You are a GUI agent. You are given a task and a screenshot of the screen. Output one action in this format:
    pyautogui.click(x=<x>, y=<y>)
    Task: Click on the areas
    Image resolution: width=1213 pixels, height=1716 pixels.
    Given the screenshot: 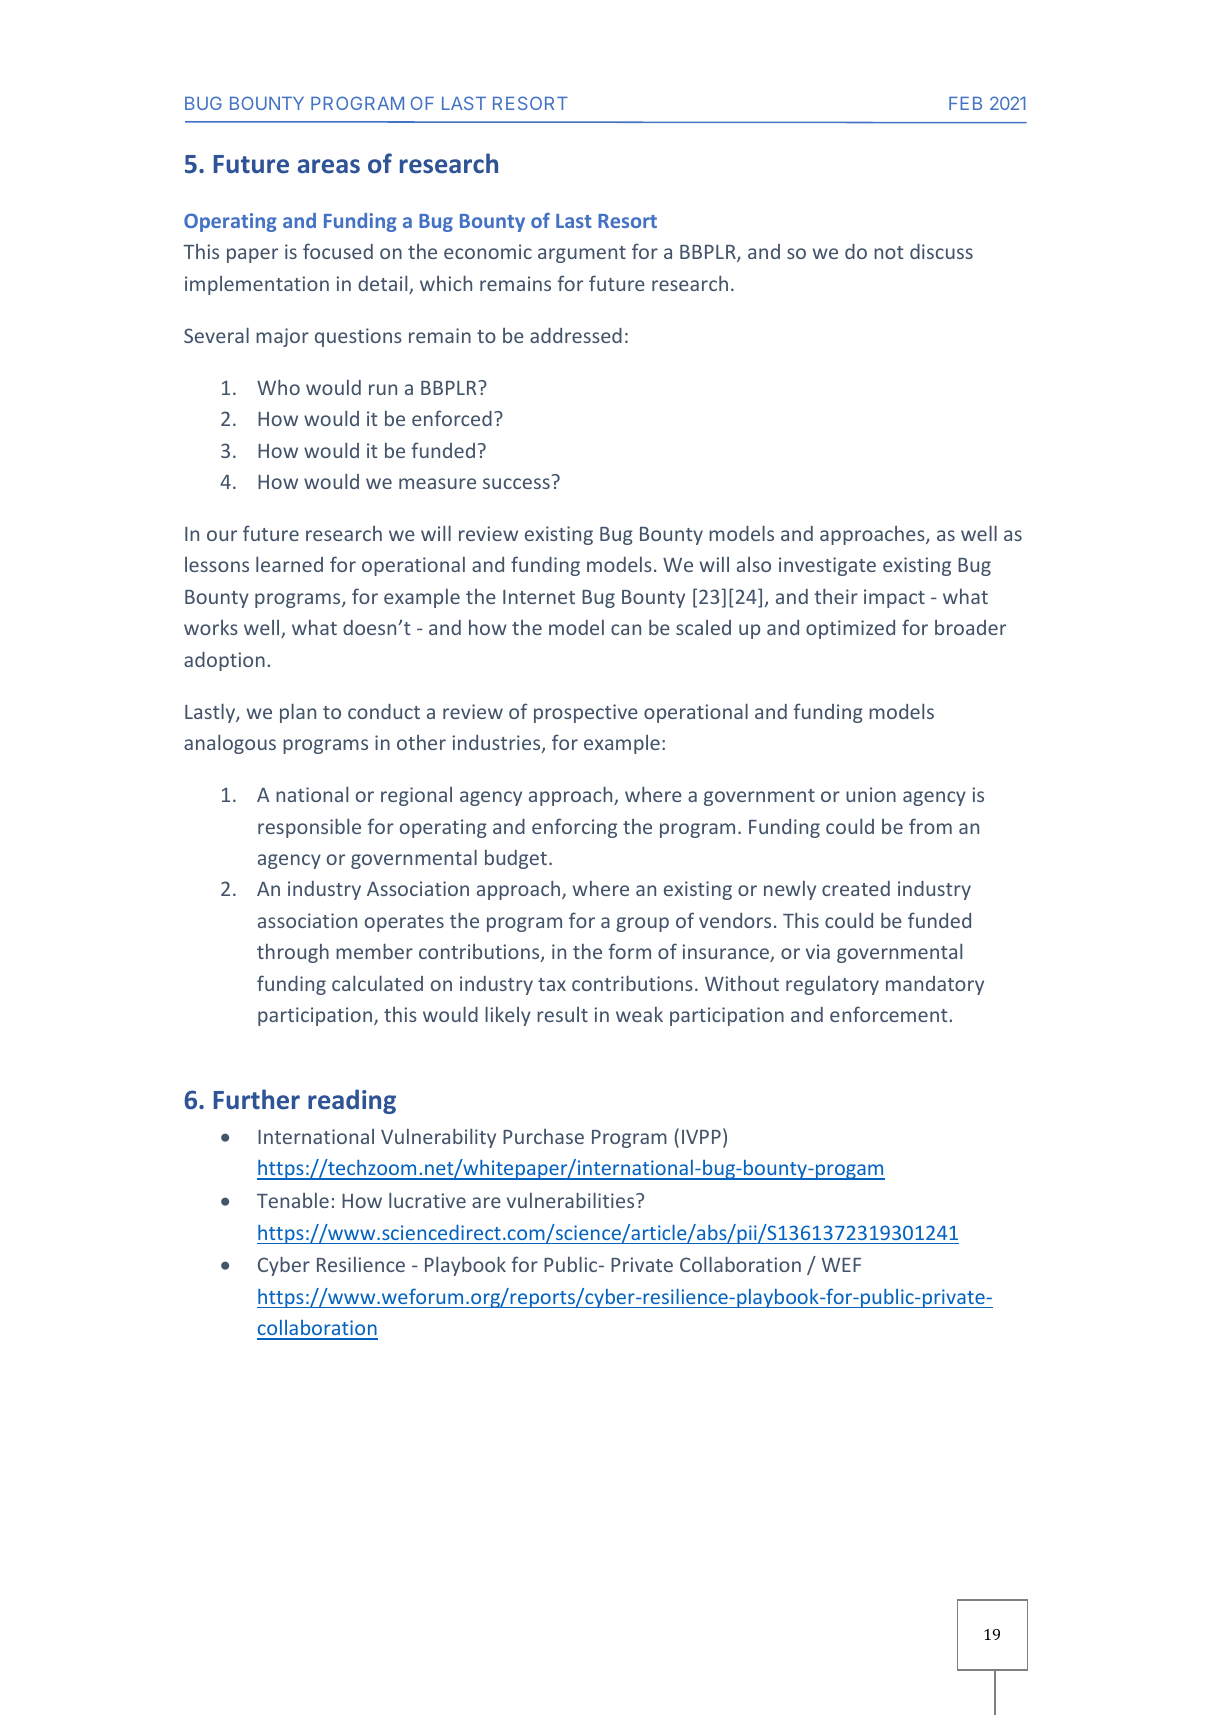 What is the action you would take?
    pyautogui.click(x=329, y=166)
